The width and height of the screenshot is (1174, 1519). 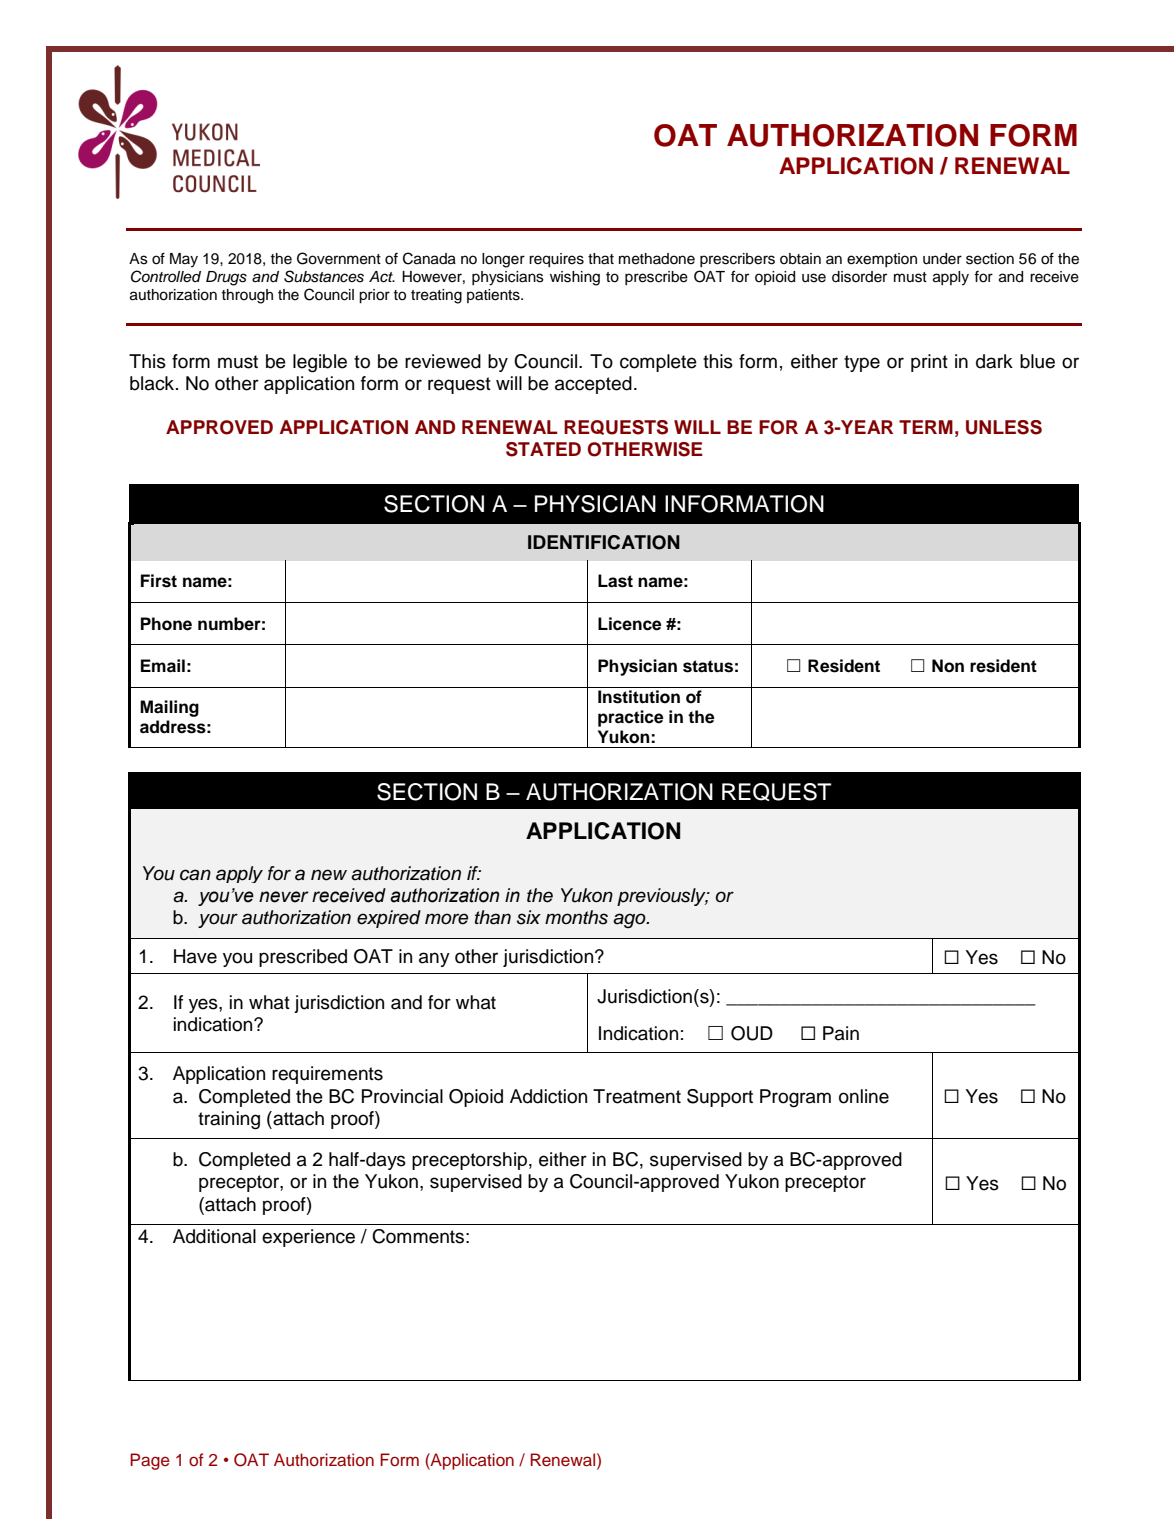 I want to click on Treatment, so click(x=637, y=1096).
